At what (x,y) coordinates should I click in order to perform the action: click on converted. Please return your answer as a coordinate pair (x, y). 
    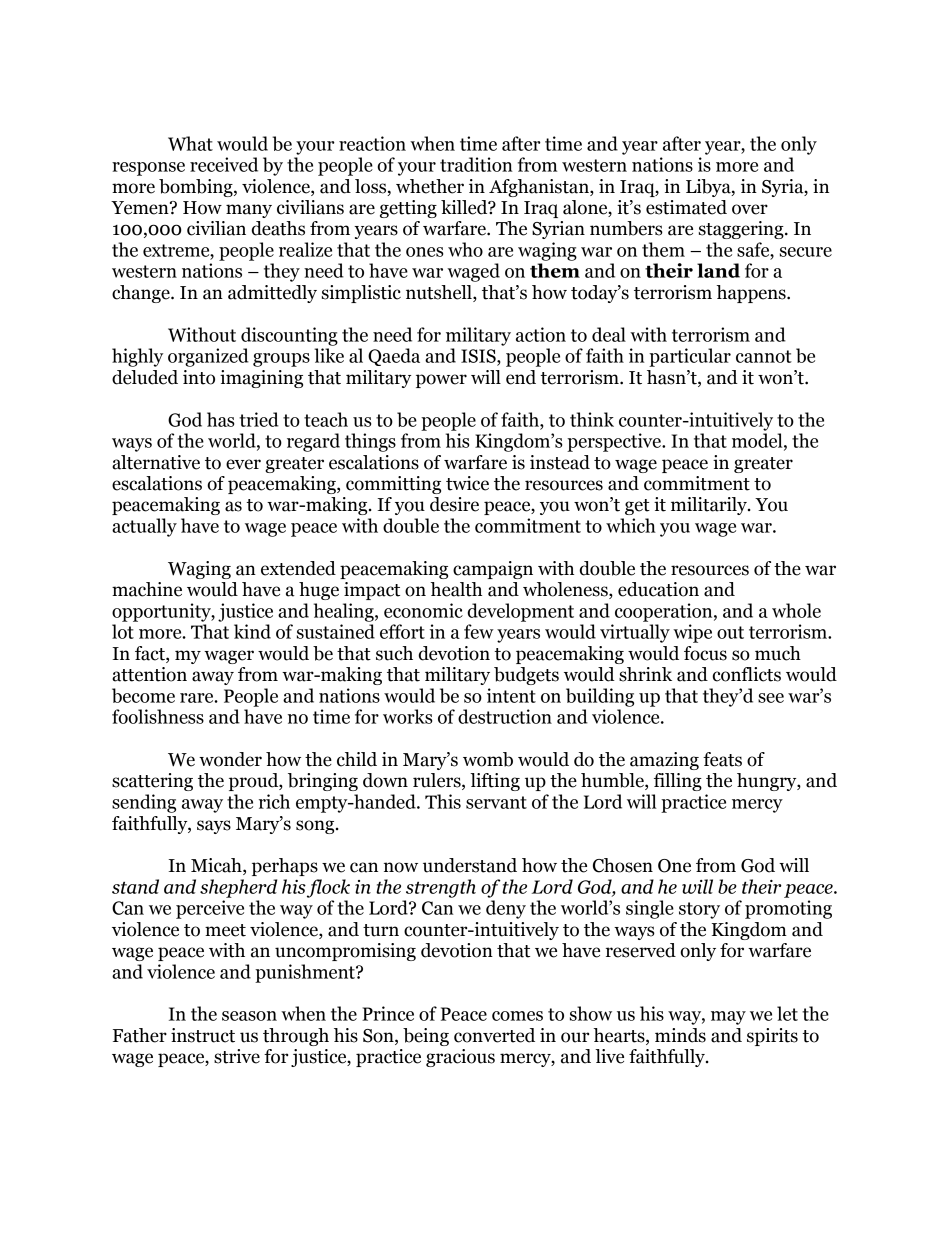
    Looking at the image, I should click on (494, 1035).
